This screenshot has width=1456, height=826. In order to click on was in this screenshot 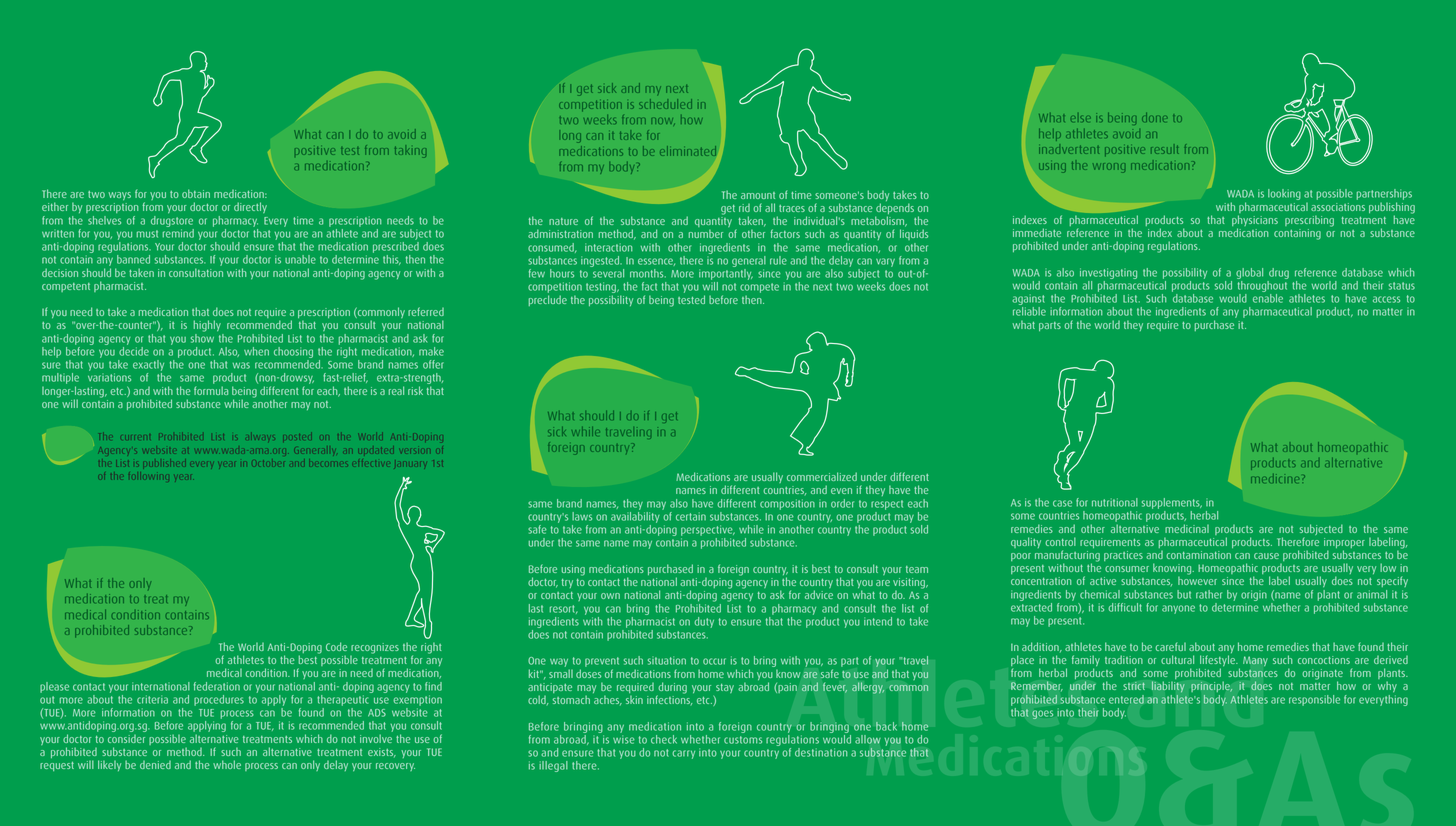, I will do `click(241, 365)`.
